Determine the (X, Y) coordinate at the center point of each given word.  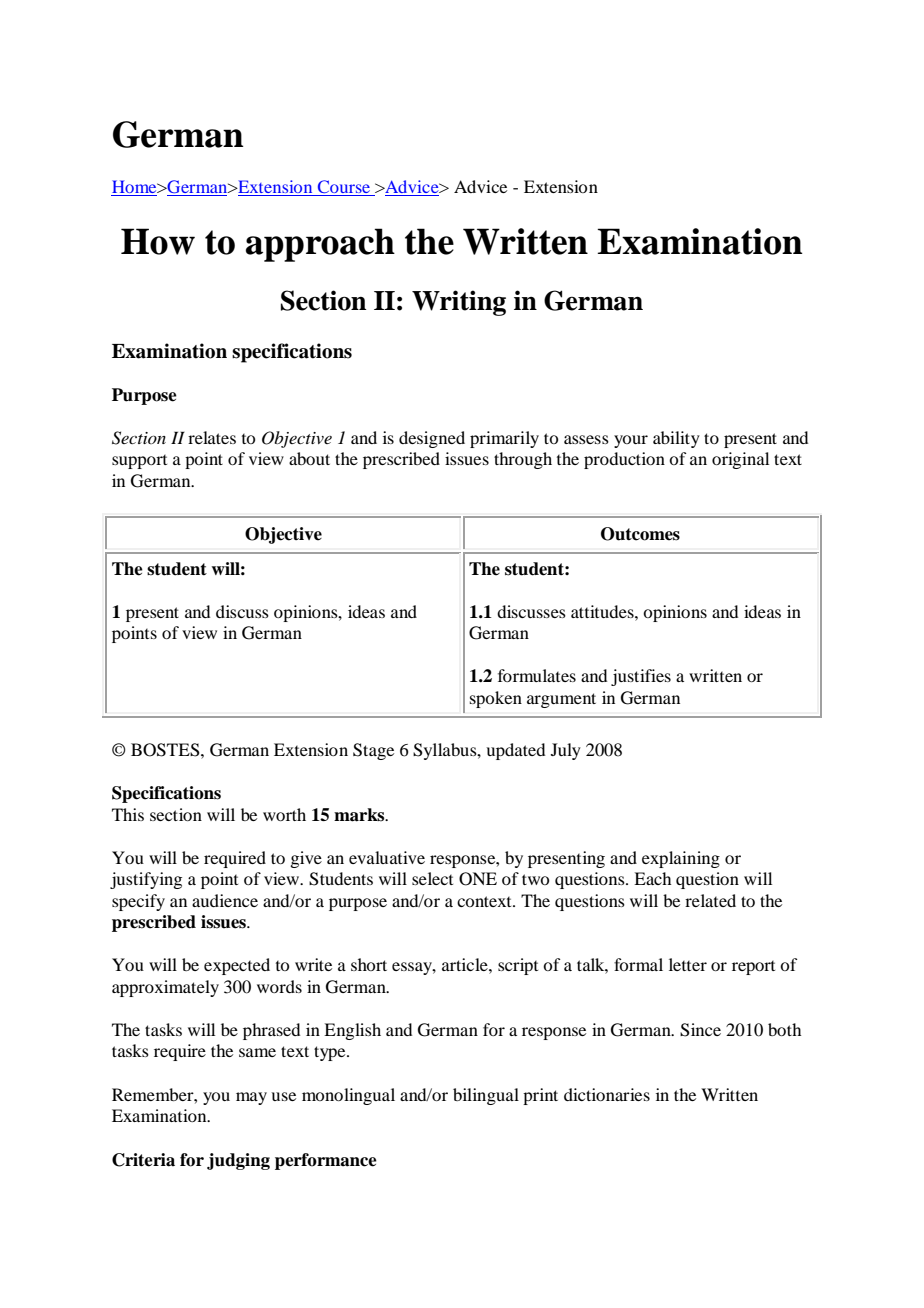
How (158, 241)
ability (676, 439)
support (139, 462)
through (523, 460)
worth (284, 814)
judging (238, 1161)
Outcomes (640, 534)
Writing (459, 303)
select (432, 878)
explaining (681, 859)
